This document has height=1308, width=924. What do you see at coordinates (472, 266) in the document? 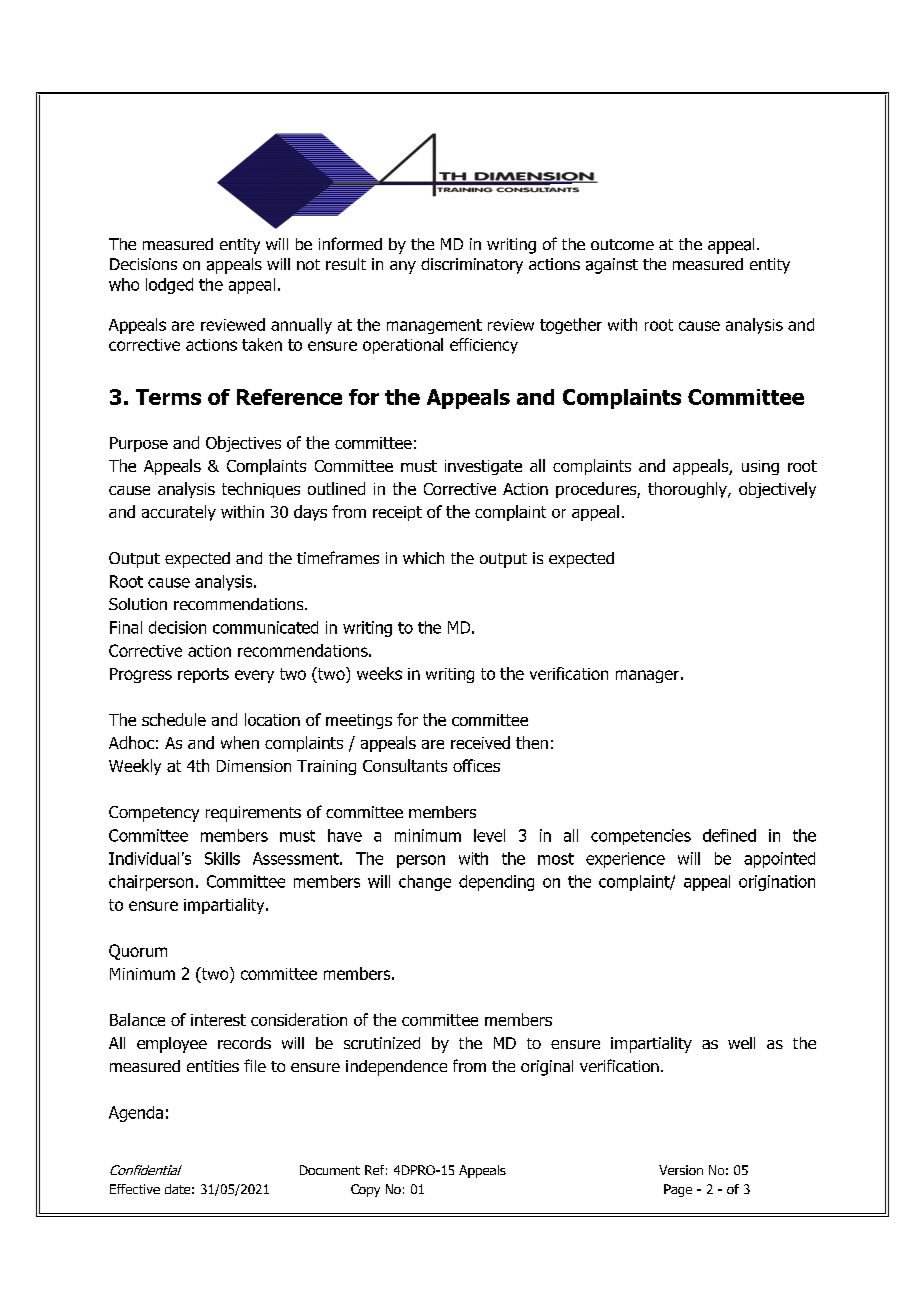
I see `discriminatory` at bounding box center [472, 266].
